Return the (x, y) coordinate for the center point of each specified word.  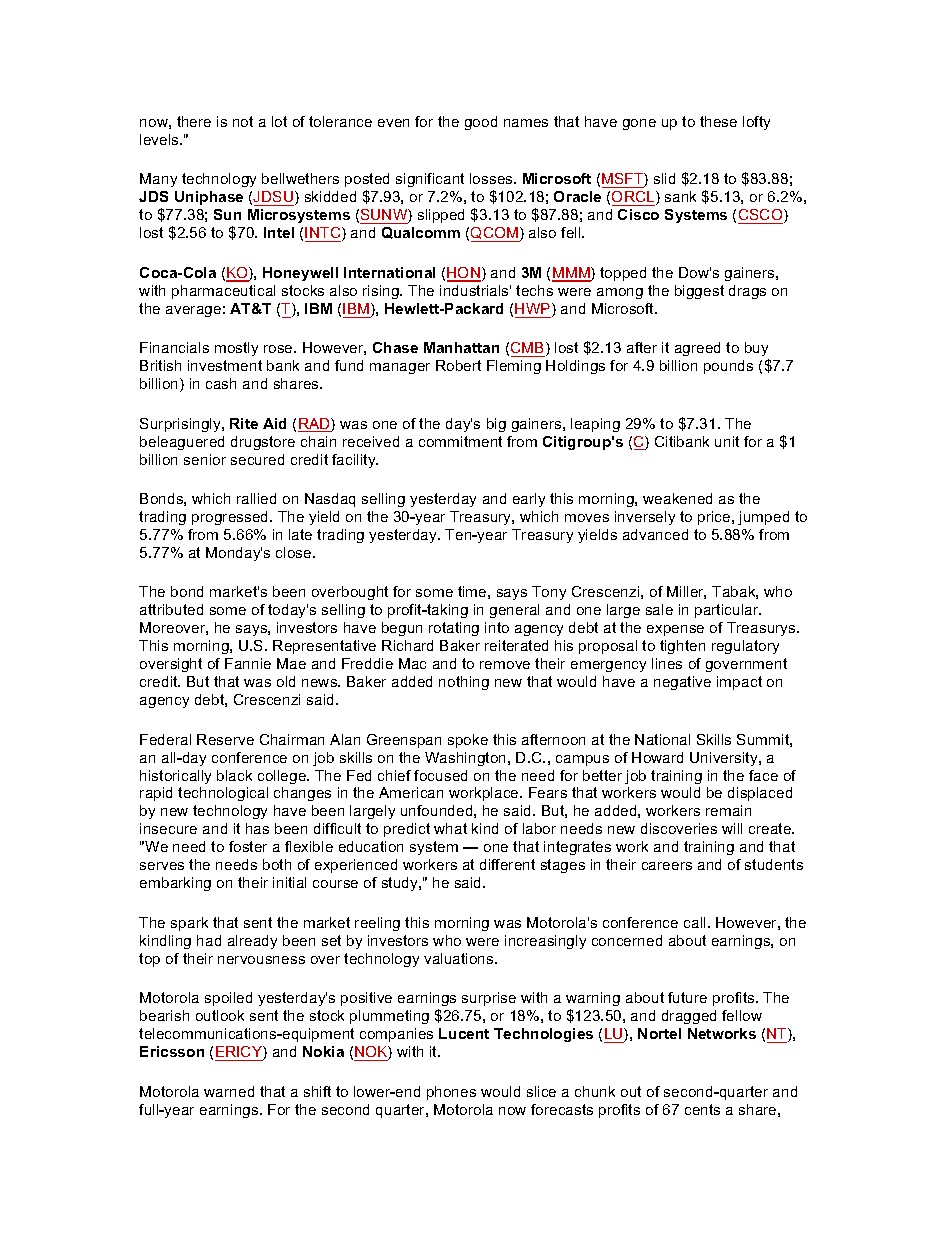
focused (440, 775)
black (234, 775)
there (194, 121)
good (481, 123)
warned (229, 1091)
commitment (460, 441)
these (718, 121)
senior (205, 459)
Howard (657, 757)
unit (727, 441)
